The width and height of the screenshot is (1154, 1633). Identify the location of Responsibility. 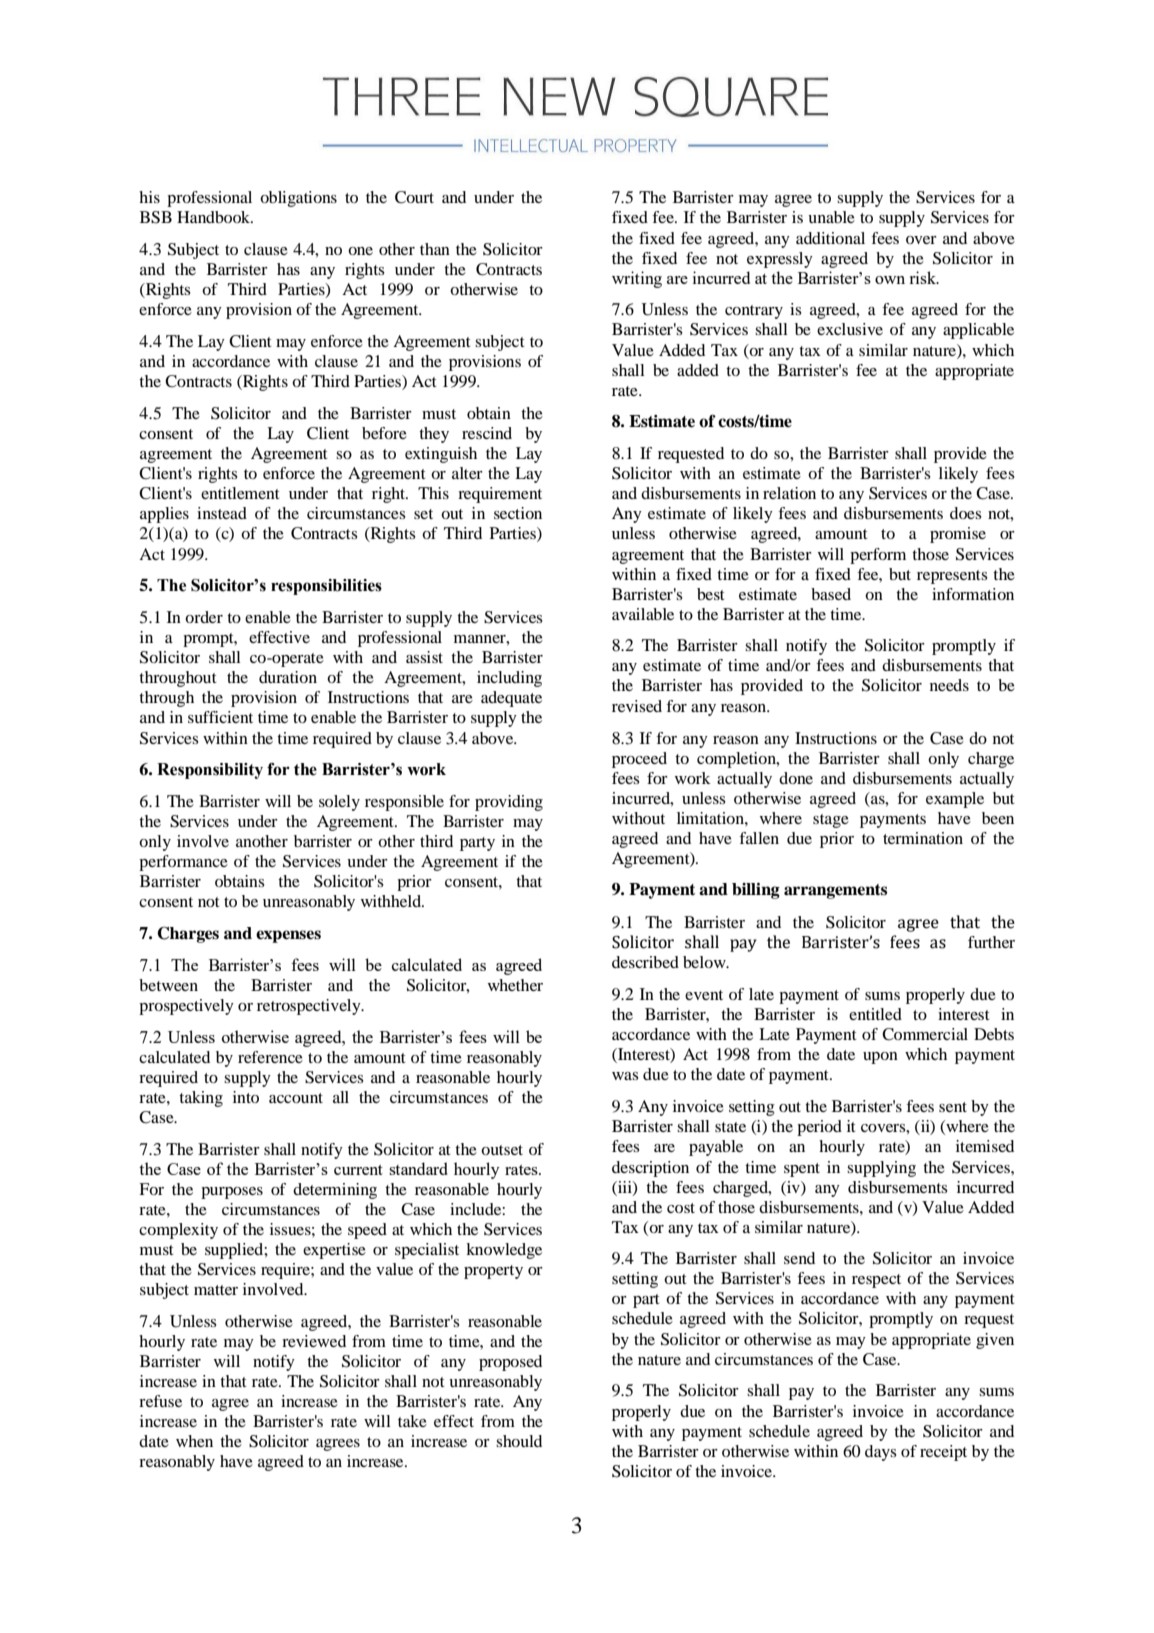
(210, 771).
